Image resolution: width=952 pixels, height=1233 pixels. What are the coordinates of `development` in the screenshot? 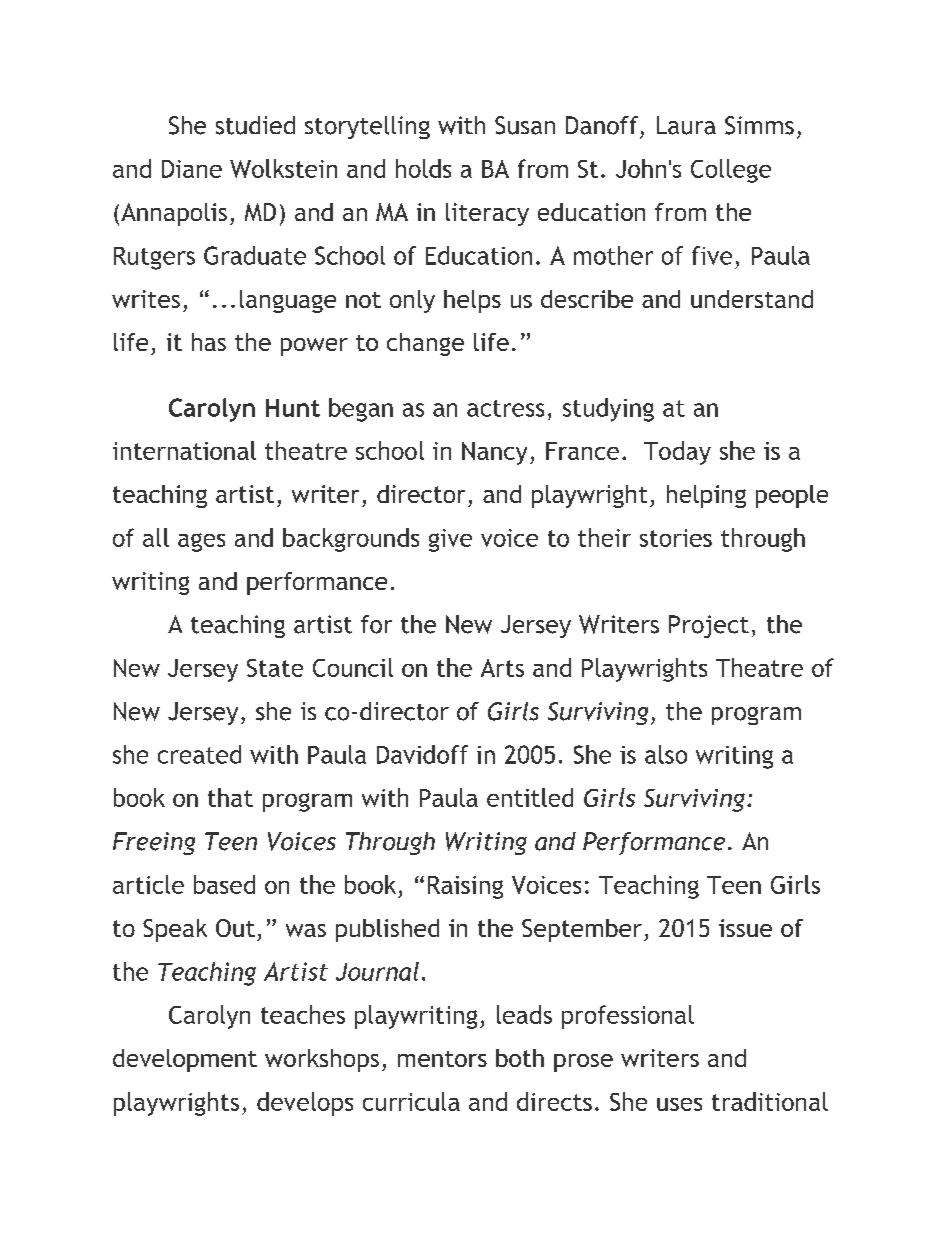 It's located at (185, 1060).
